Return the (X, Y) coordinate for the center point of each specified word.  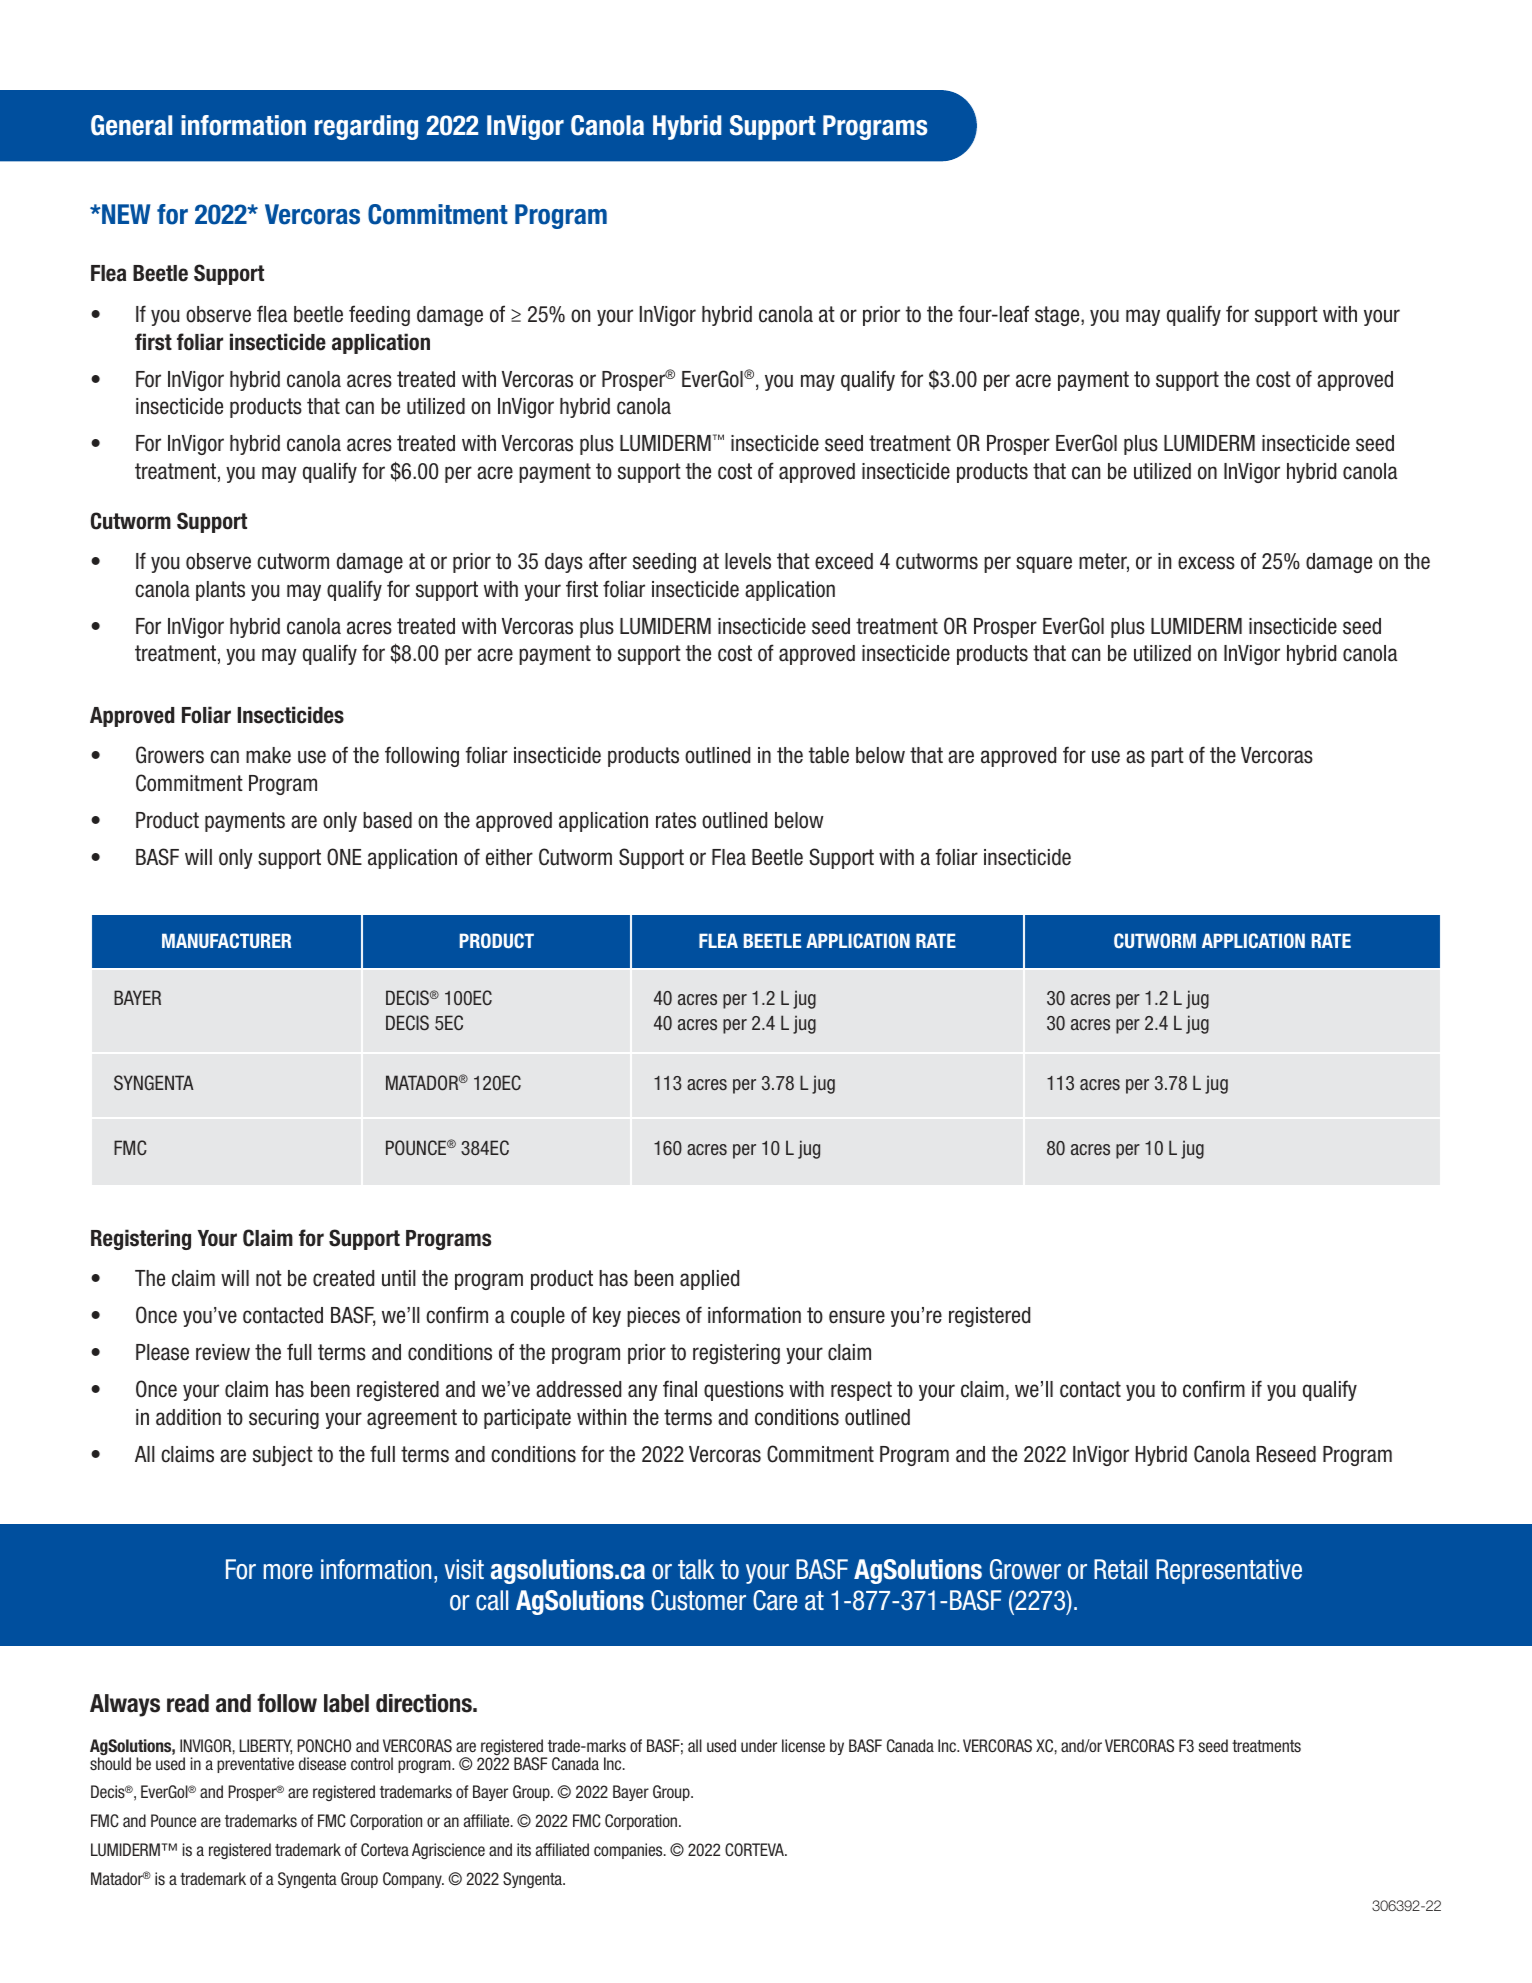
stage (1058, 316)
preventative (255, 1765)
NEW (125, 214)
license (803, 1745)
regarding (366, 127)
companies (629, 1851)
